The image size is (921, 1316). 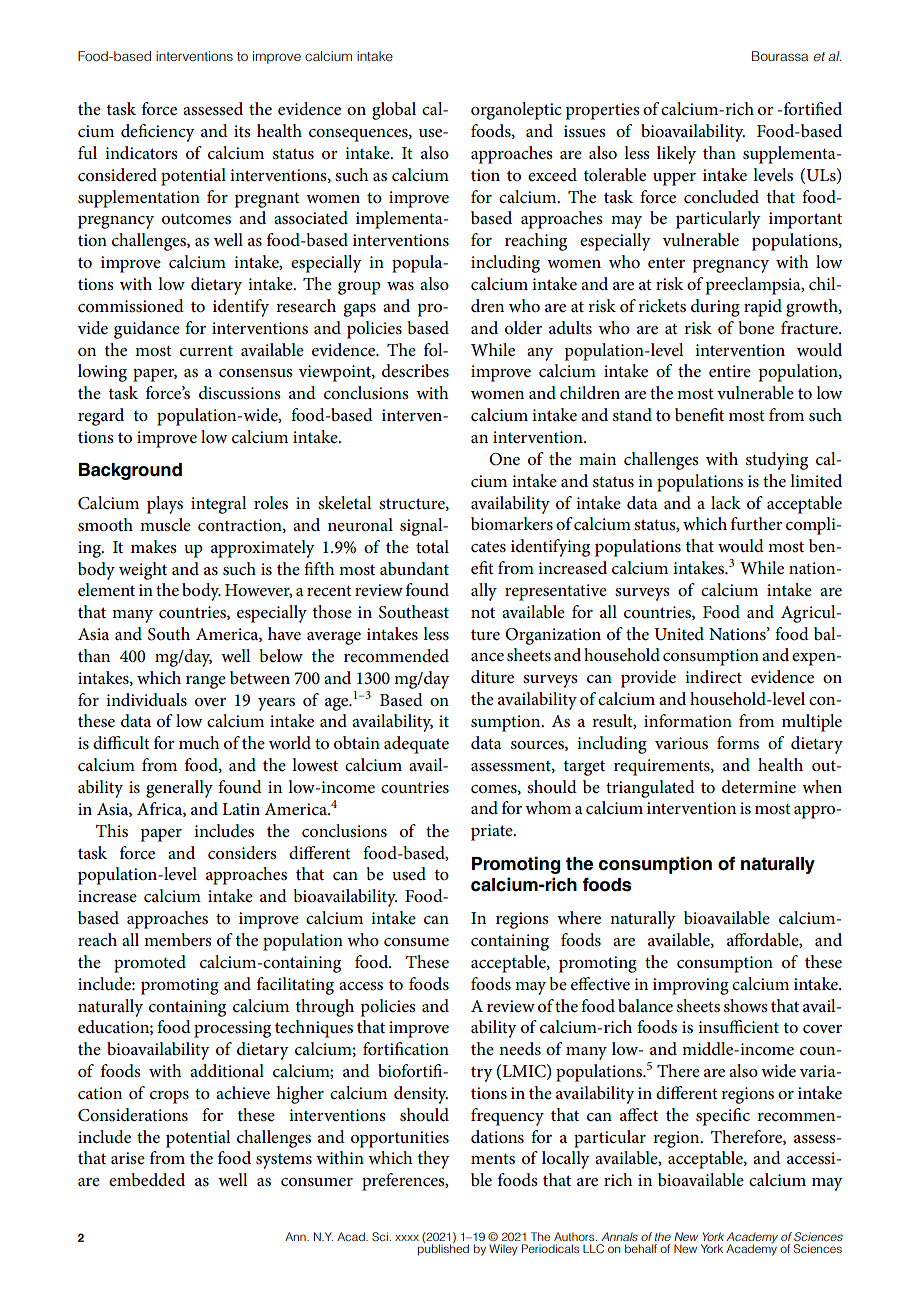 I want to click on its, so click(x=242, y=131).
